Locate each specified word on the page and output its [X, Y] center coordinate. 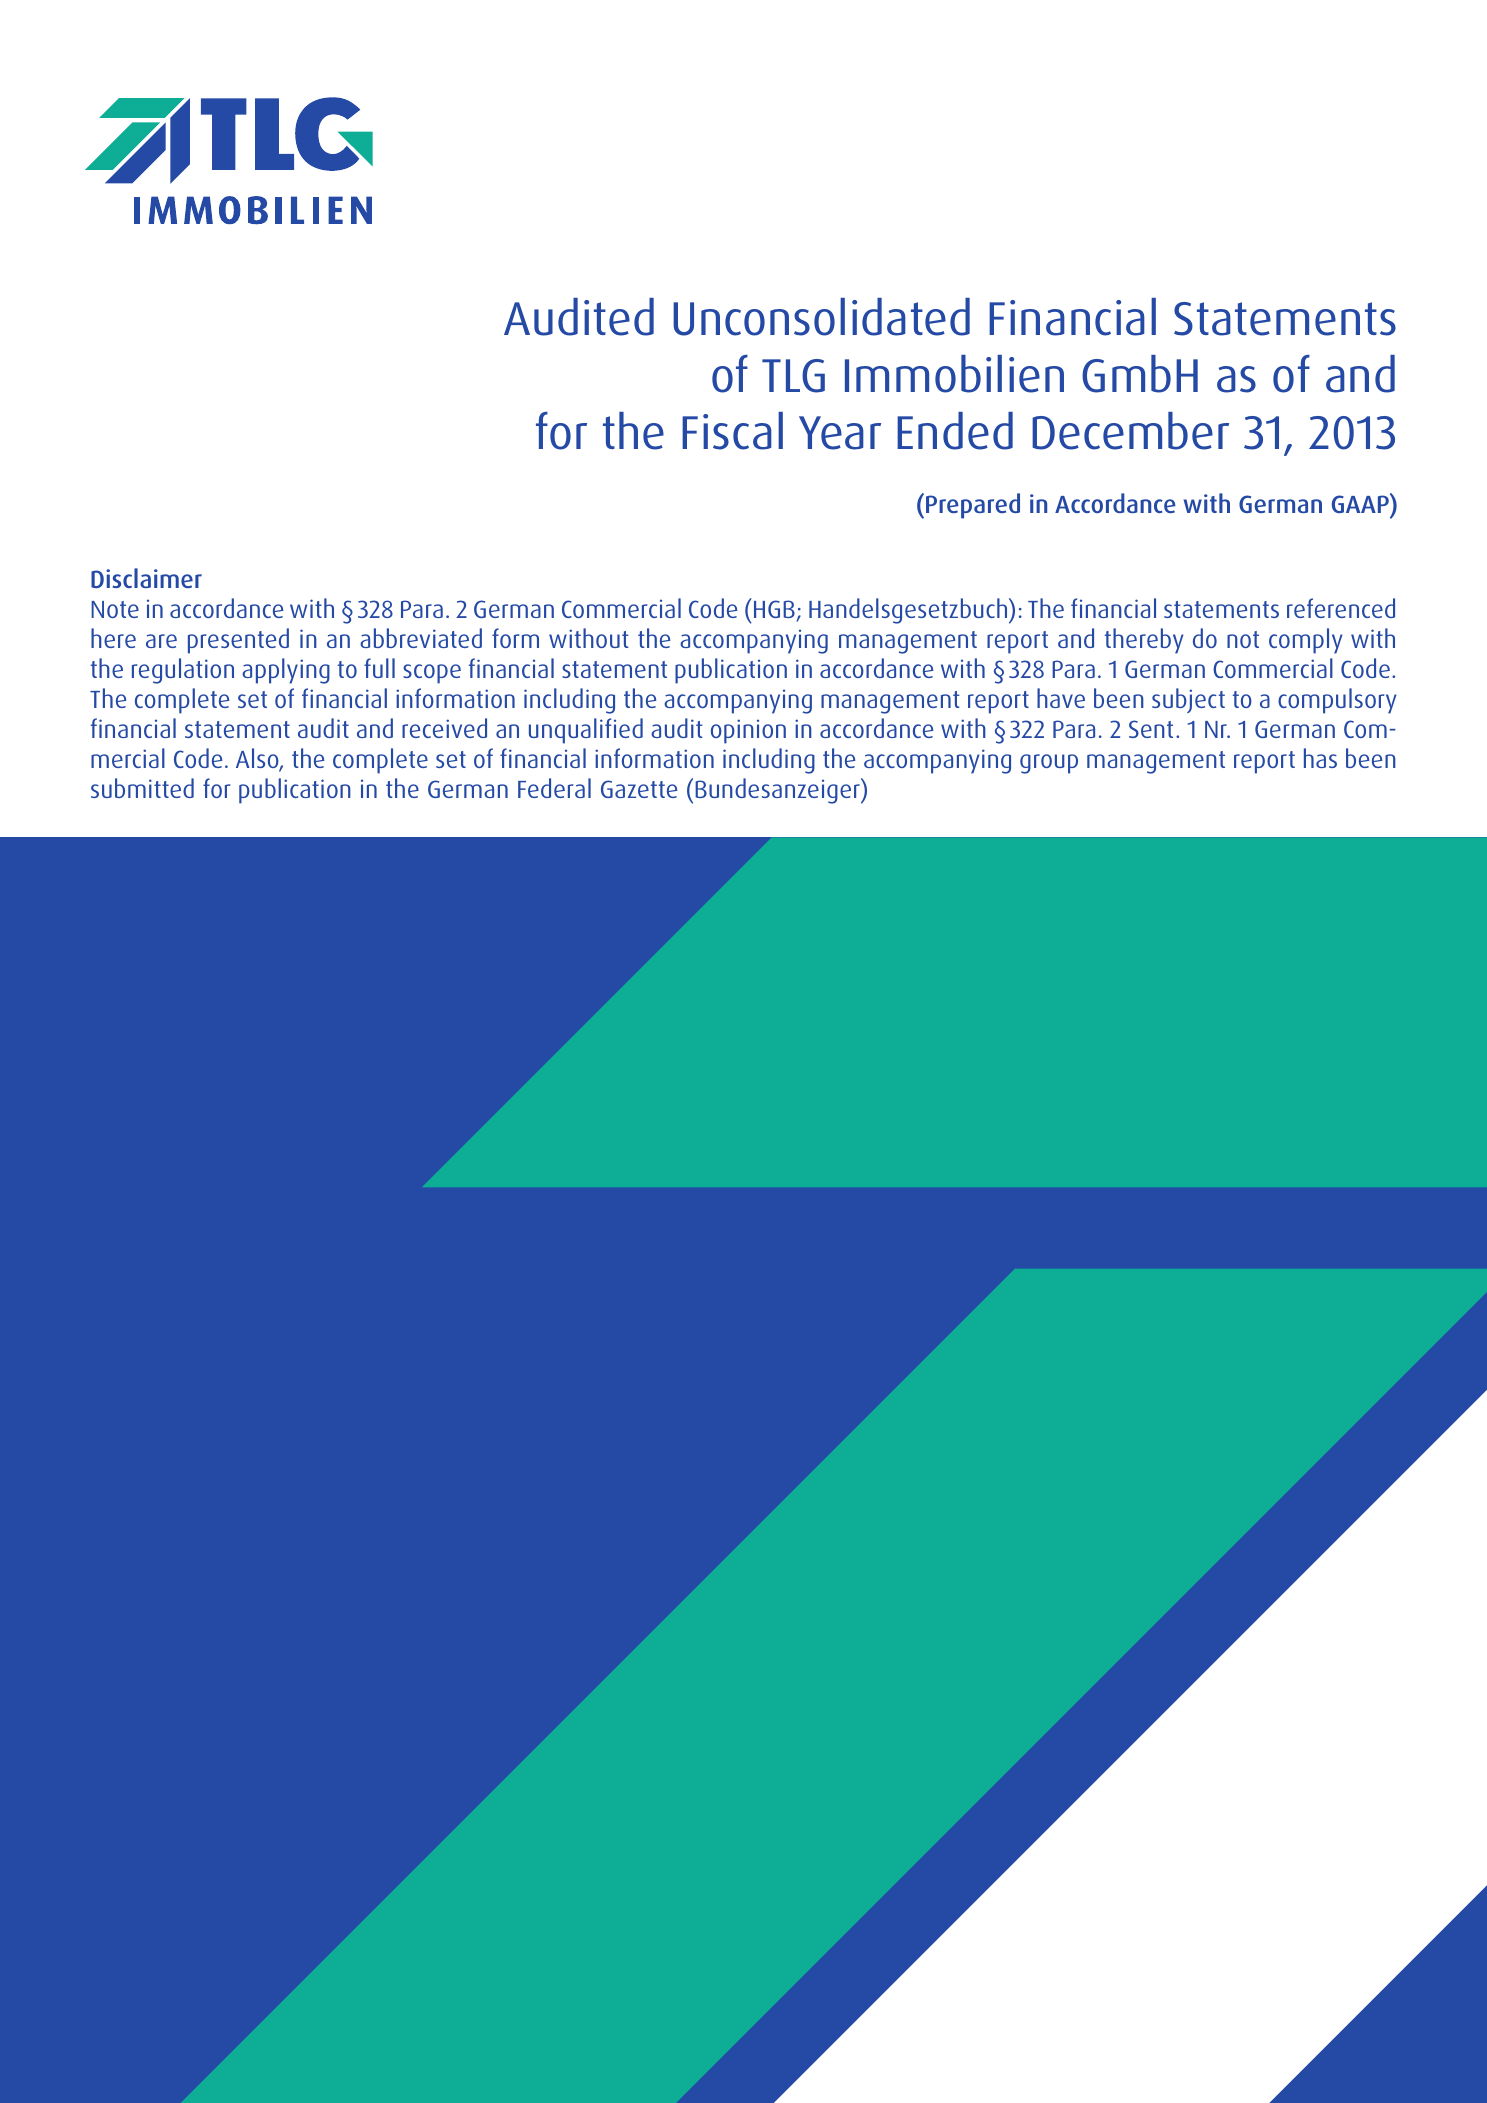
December [1130, 431]
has [1320, 758]
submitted [142, 788]
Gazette [639, 789]
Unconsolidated [821, 317]
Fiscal [732, 431]
